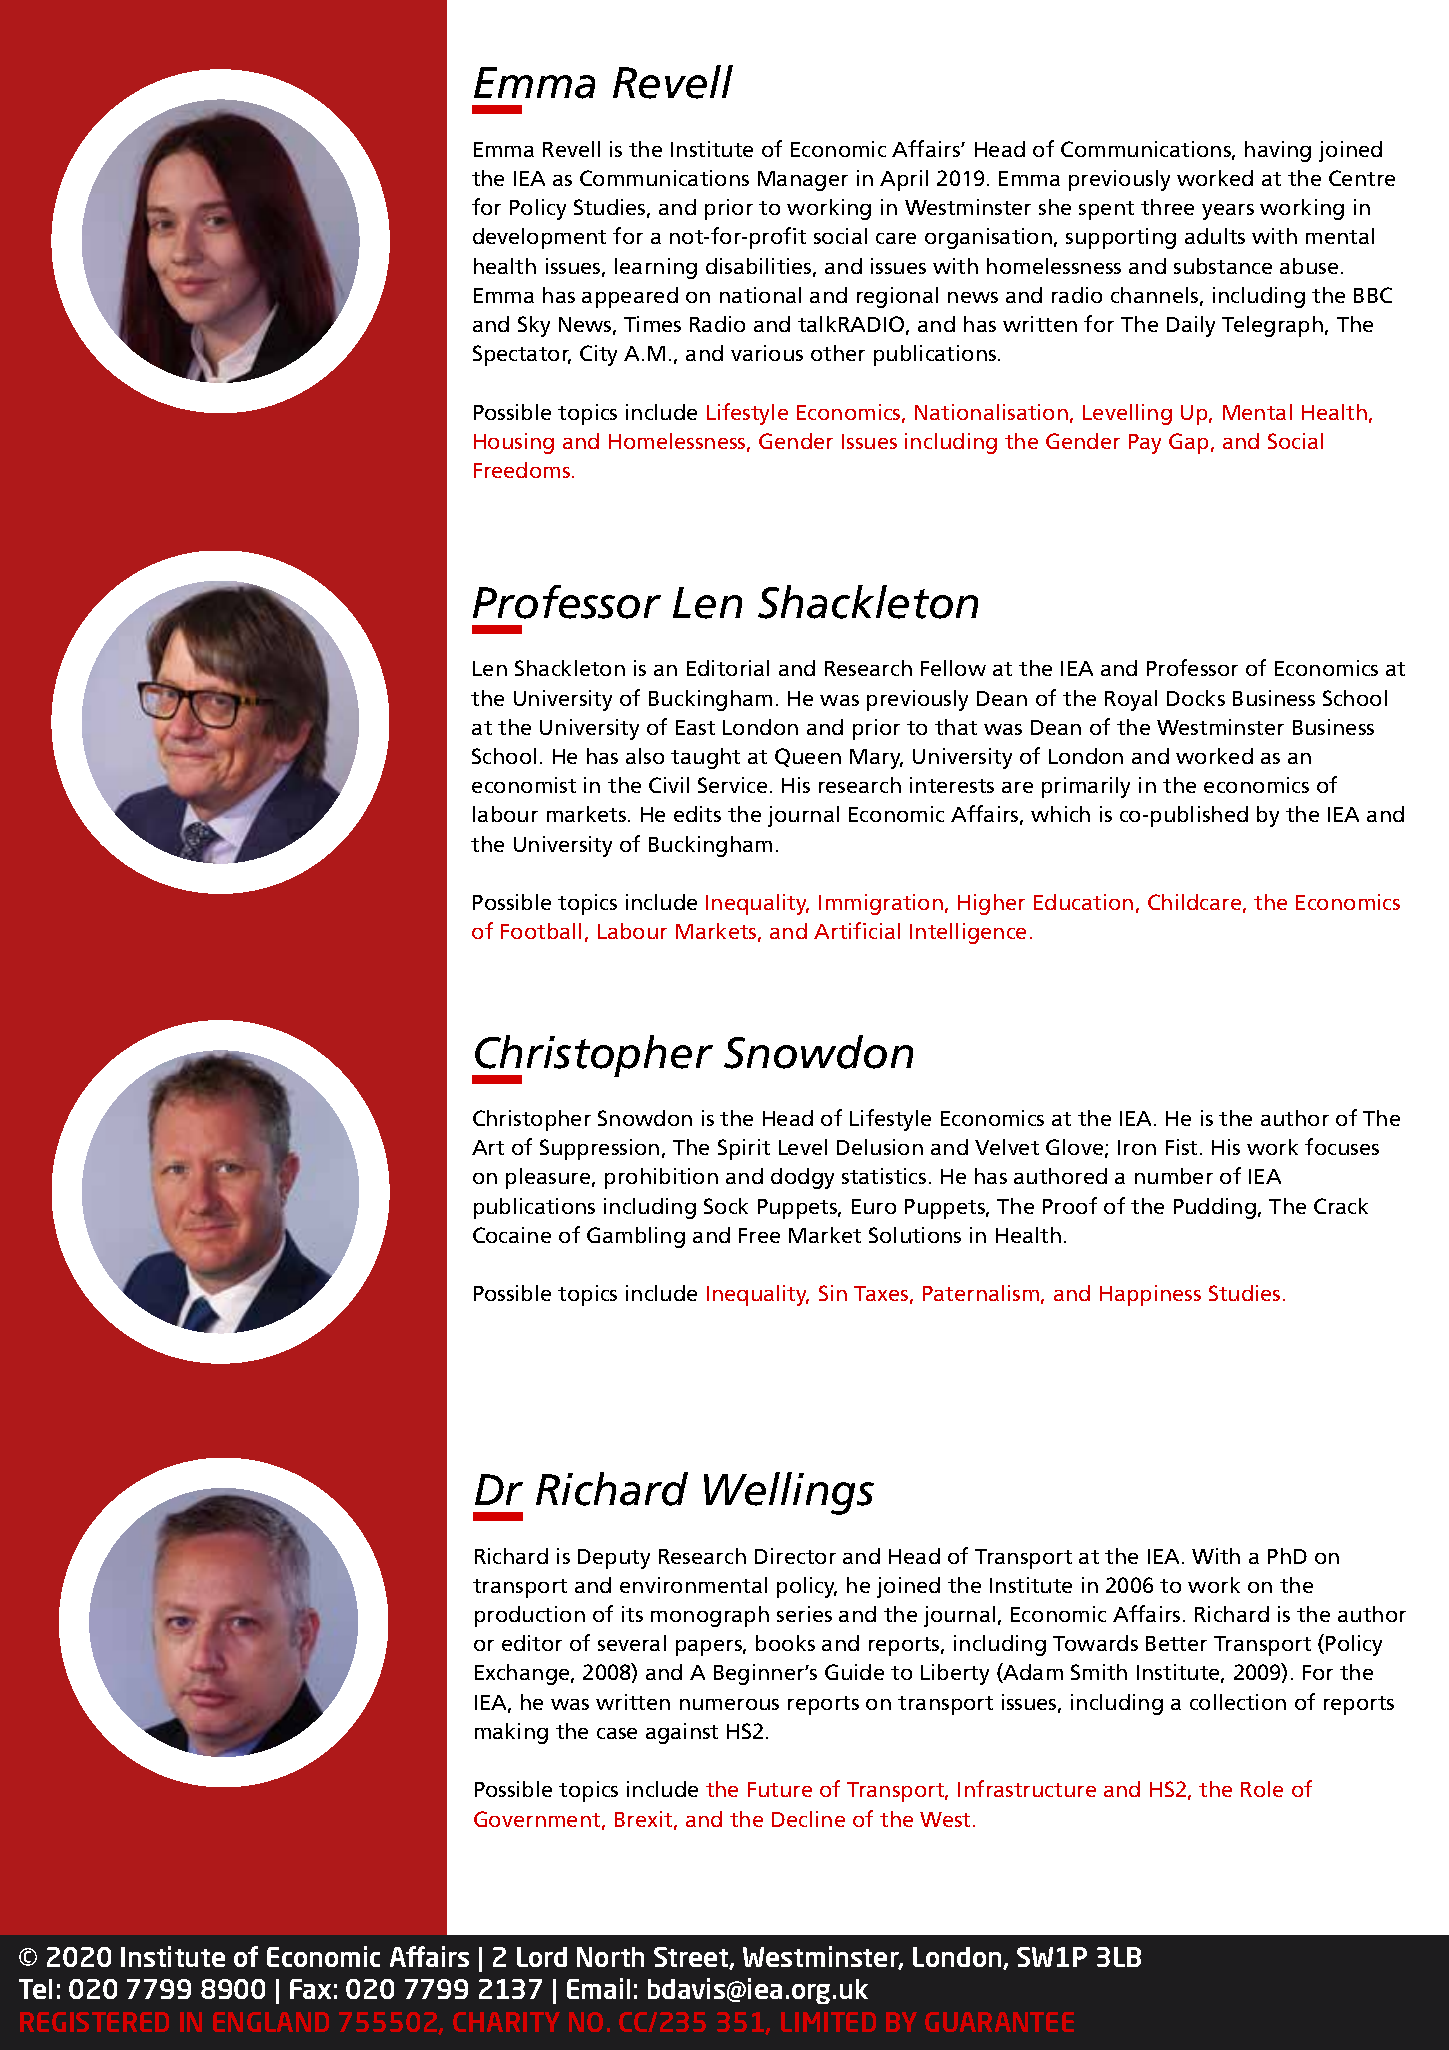 This screenshot has height=2050, width=1449. What do you see at coordinates (1228, 212) in the screenshot?
I see `years` at bounding box center [1228, 212].
